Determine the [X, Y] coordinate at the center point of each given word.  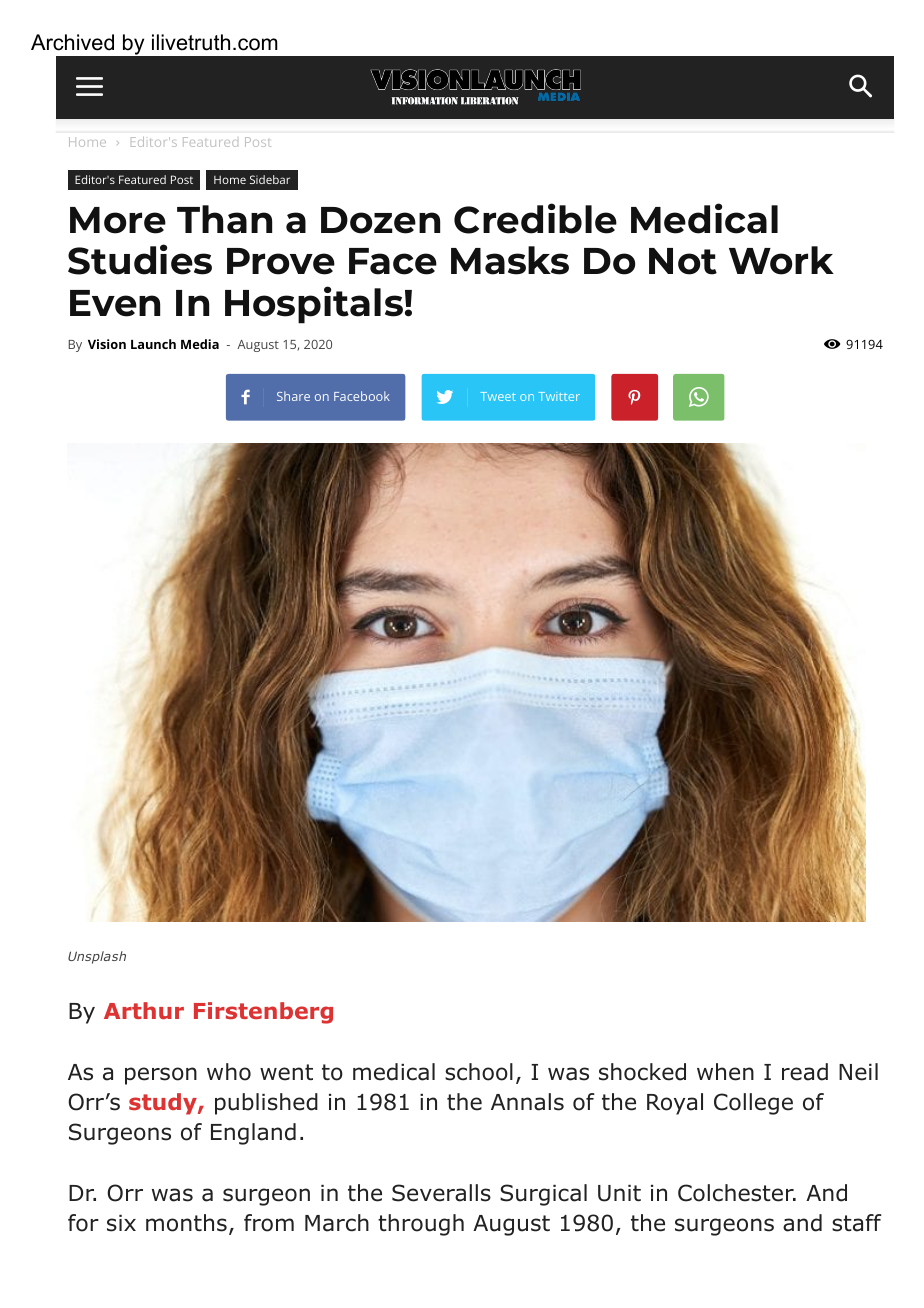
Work [781, 260]
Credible [535, 218]
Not [683, 261]
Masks [510, 260]
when [725, 1072]
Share [293, 396]
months [186, 1223]
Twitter [559, 396]
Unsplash [97, 957]
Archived [72, 42]
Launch [153, 344]
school [479, 1072]
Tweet [498, 396]
